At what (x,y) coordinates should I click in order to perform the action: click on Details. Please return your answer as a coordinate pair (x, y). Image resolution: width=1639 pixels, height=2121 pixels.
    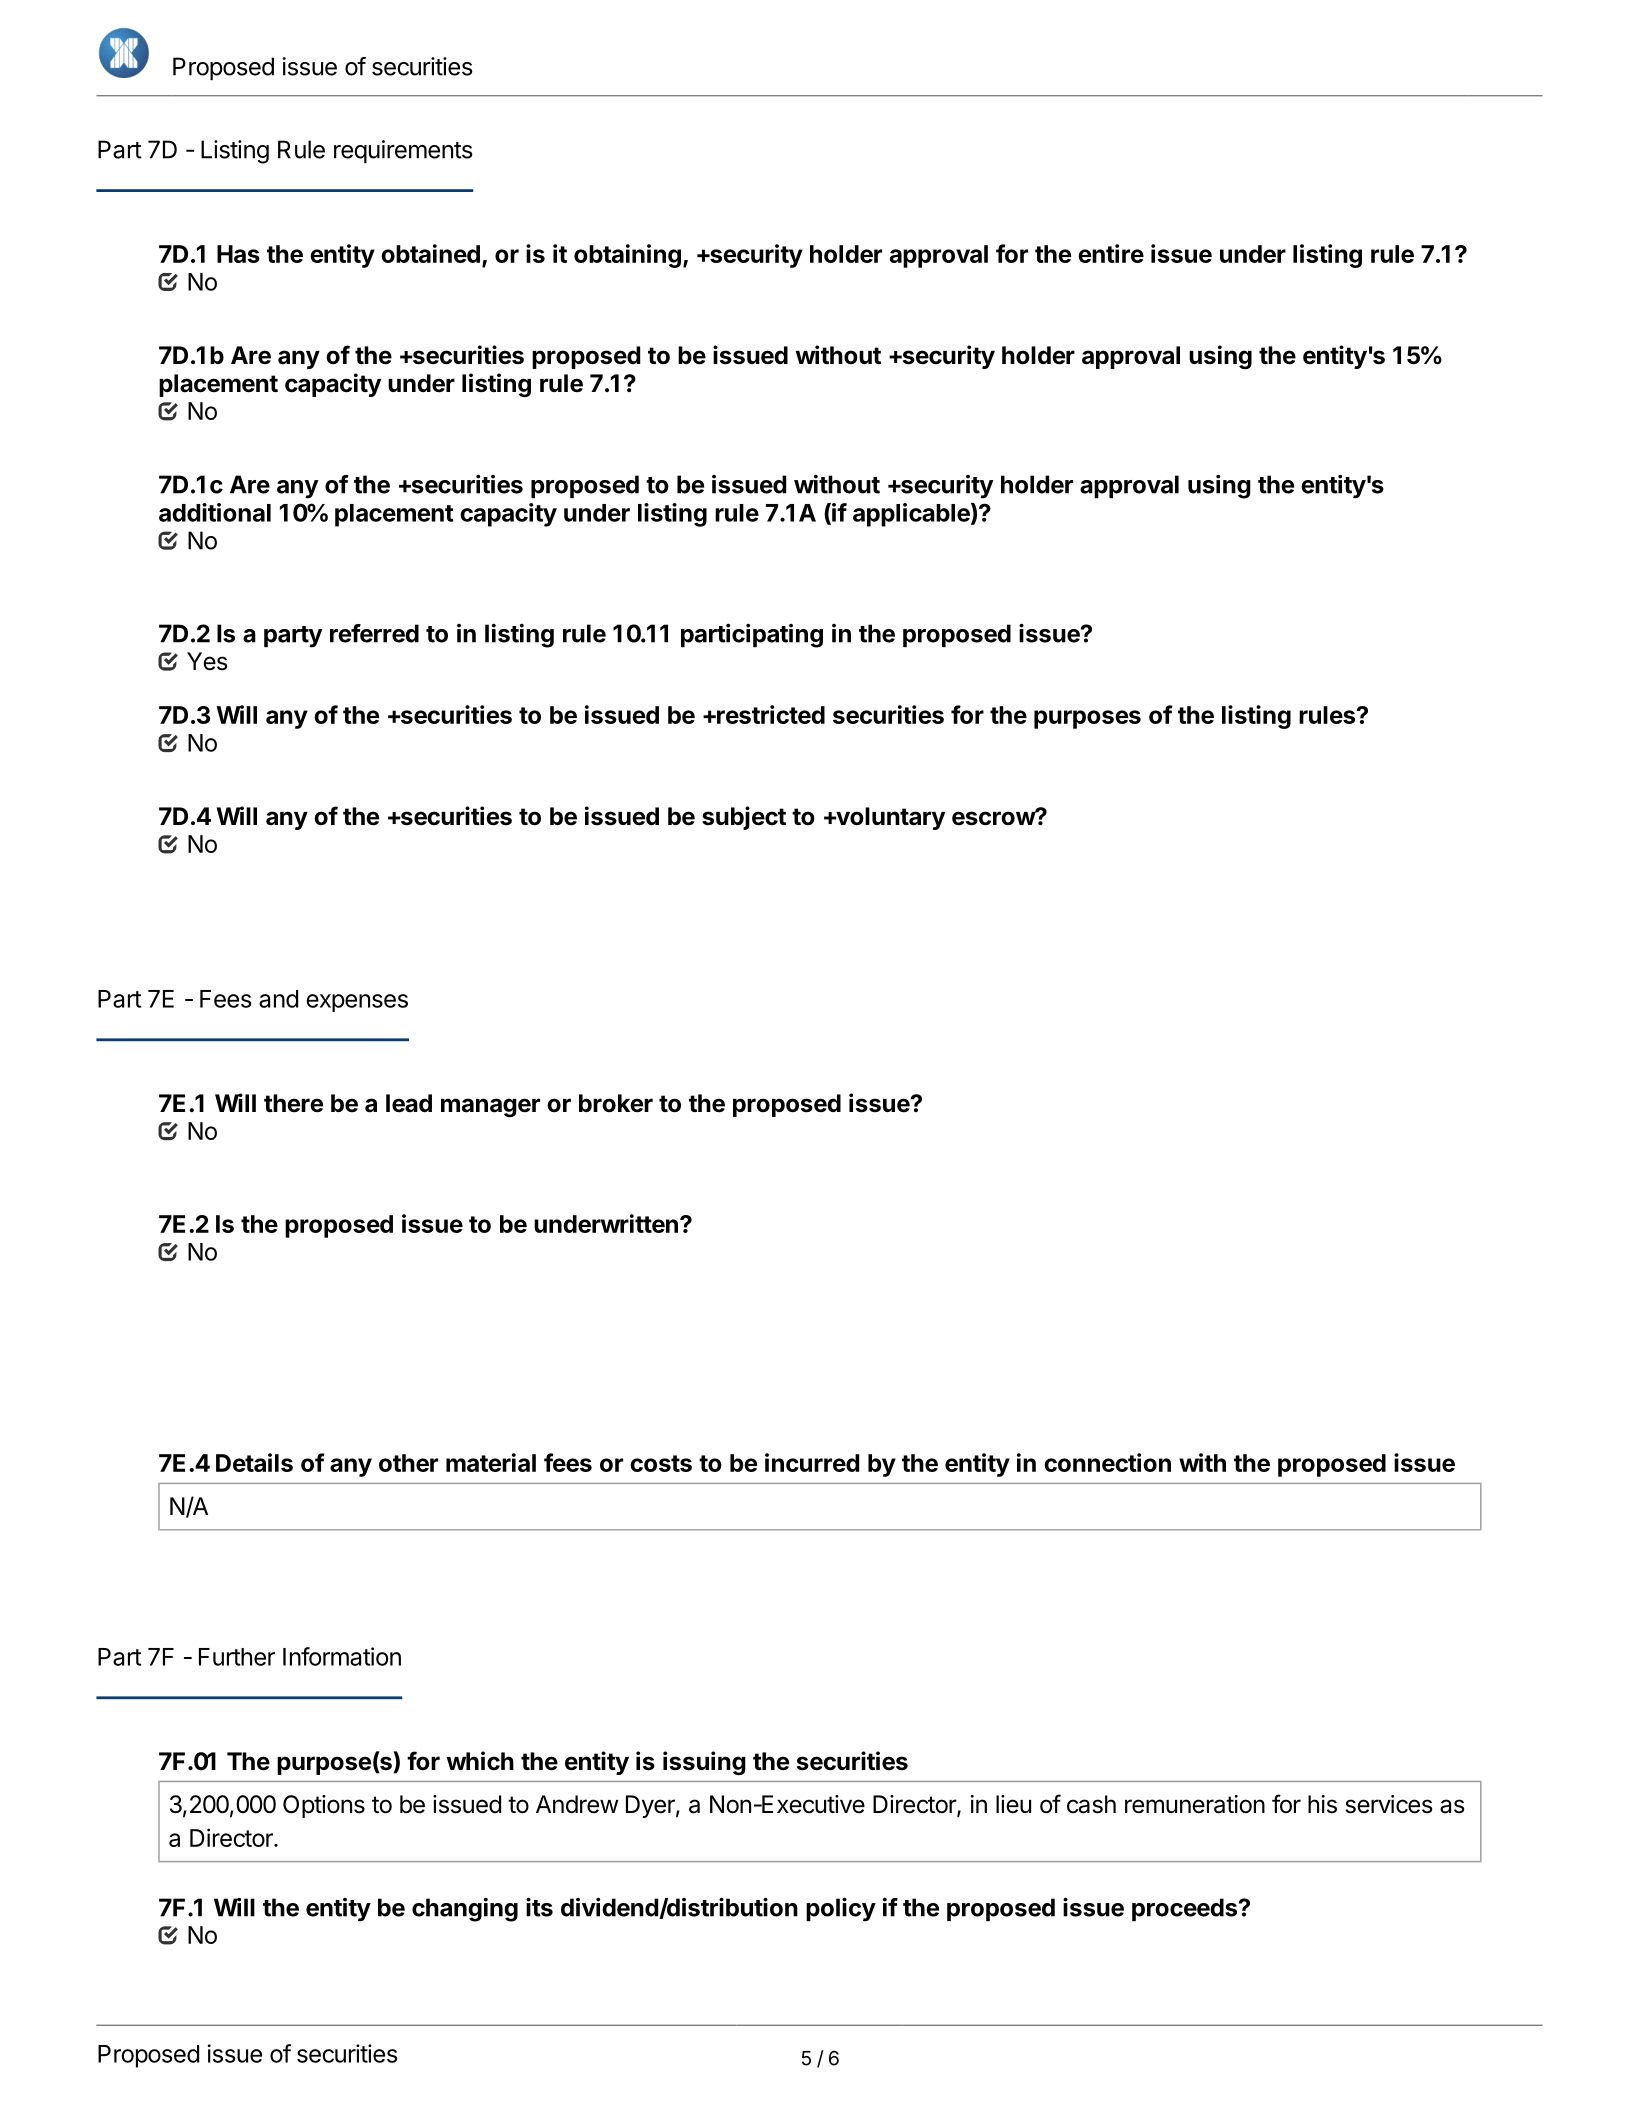
    Looking at the image, I should click on (254, 1462).
